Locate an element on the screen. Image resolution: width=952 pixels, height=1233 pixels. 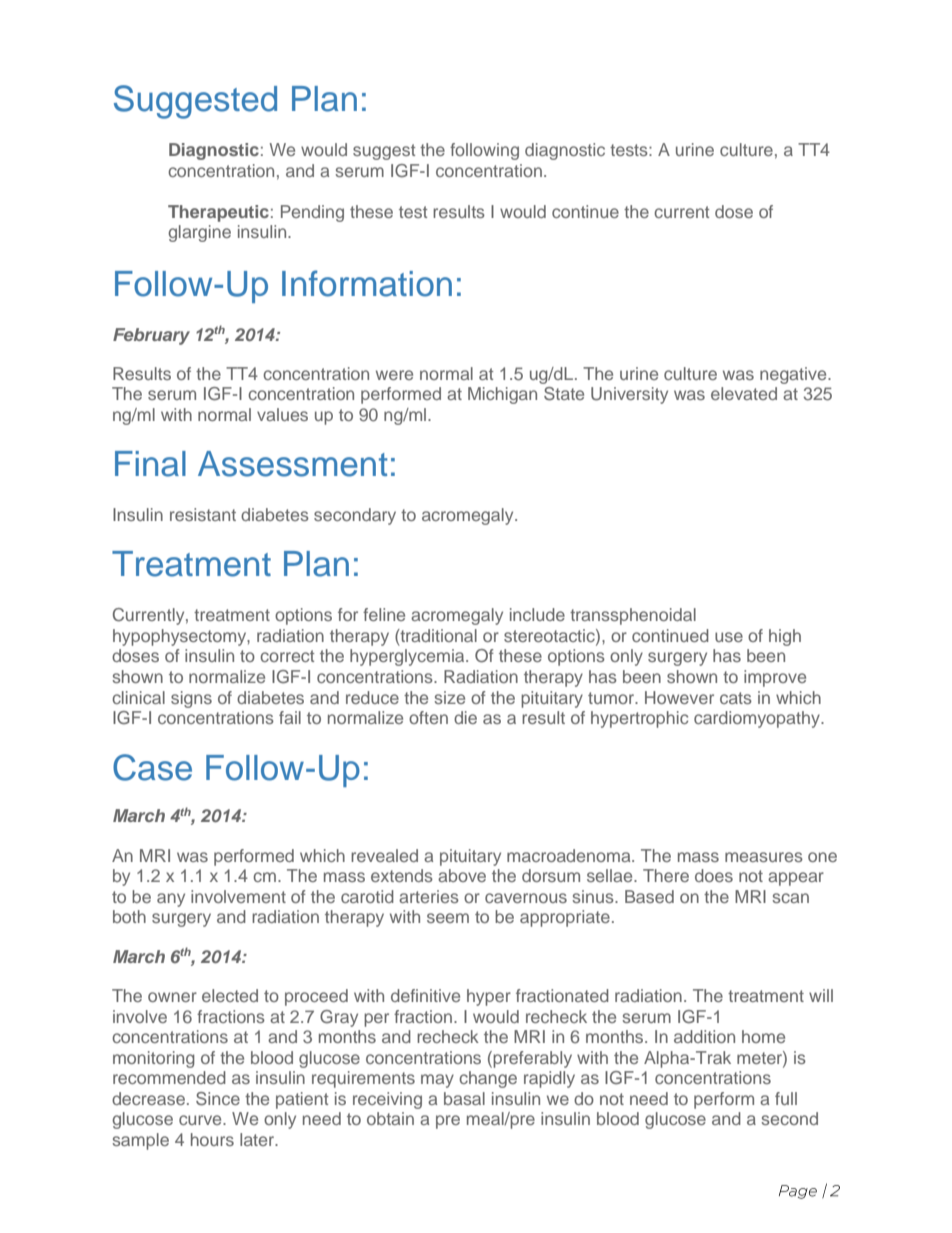
above is located at coordinates (462, 875).
